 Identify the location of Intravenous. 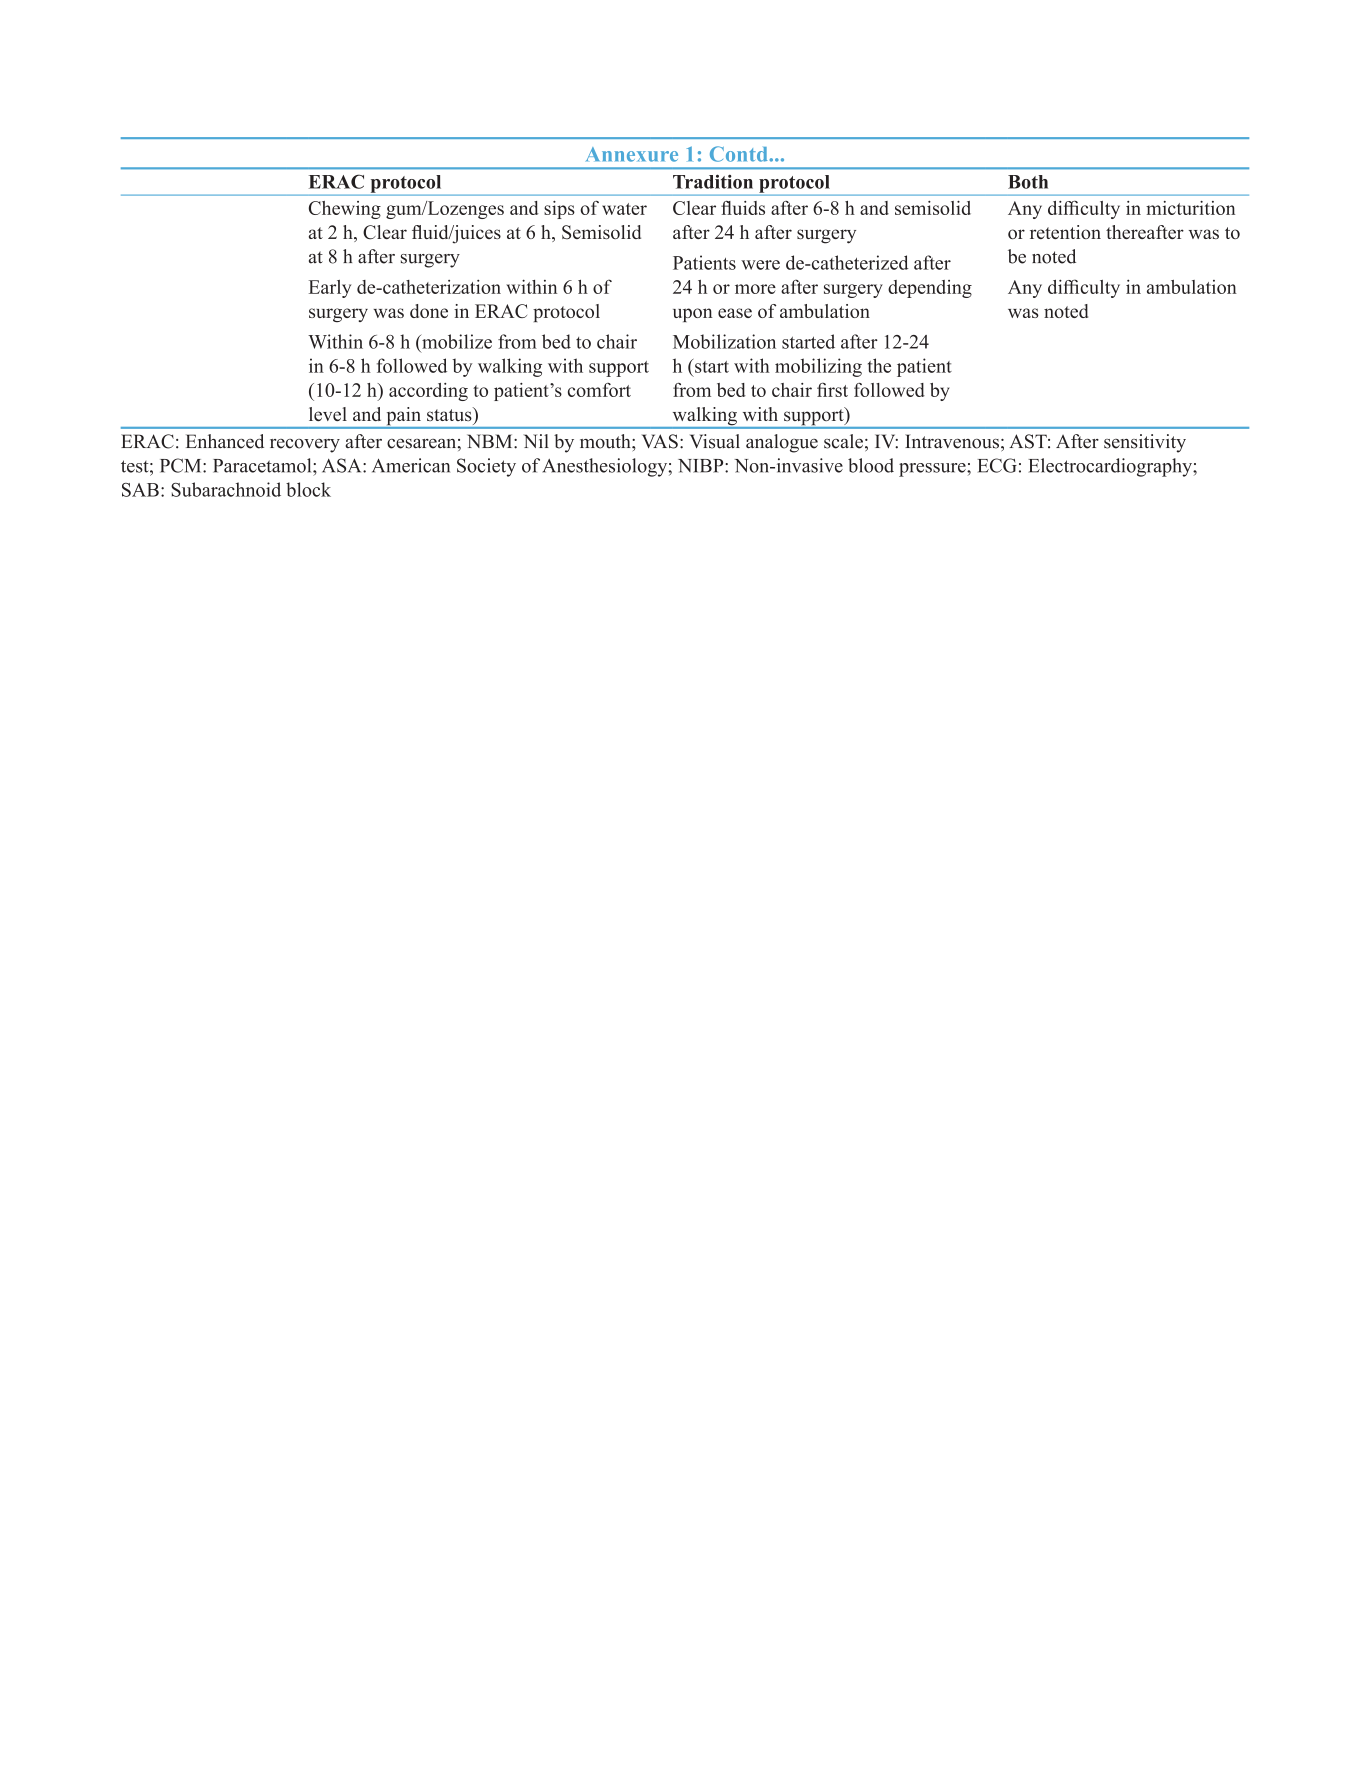
(952, 441).
